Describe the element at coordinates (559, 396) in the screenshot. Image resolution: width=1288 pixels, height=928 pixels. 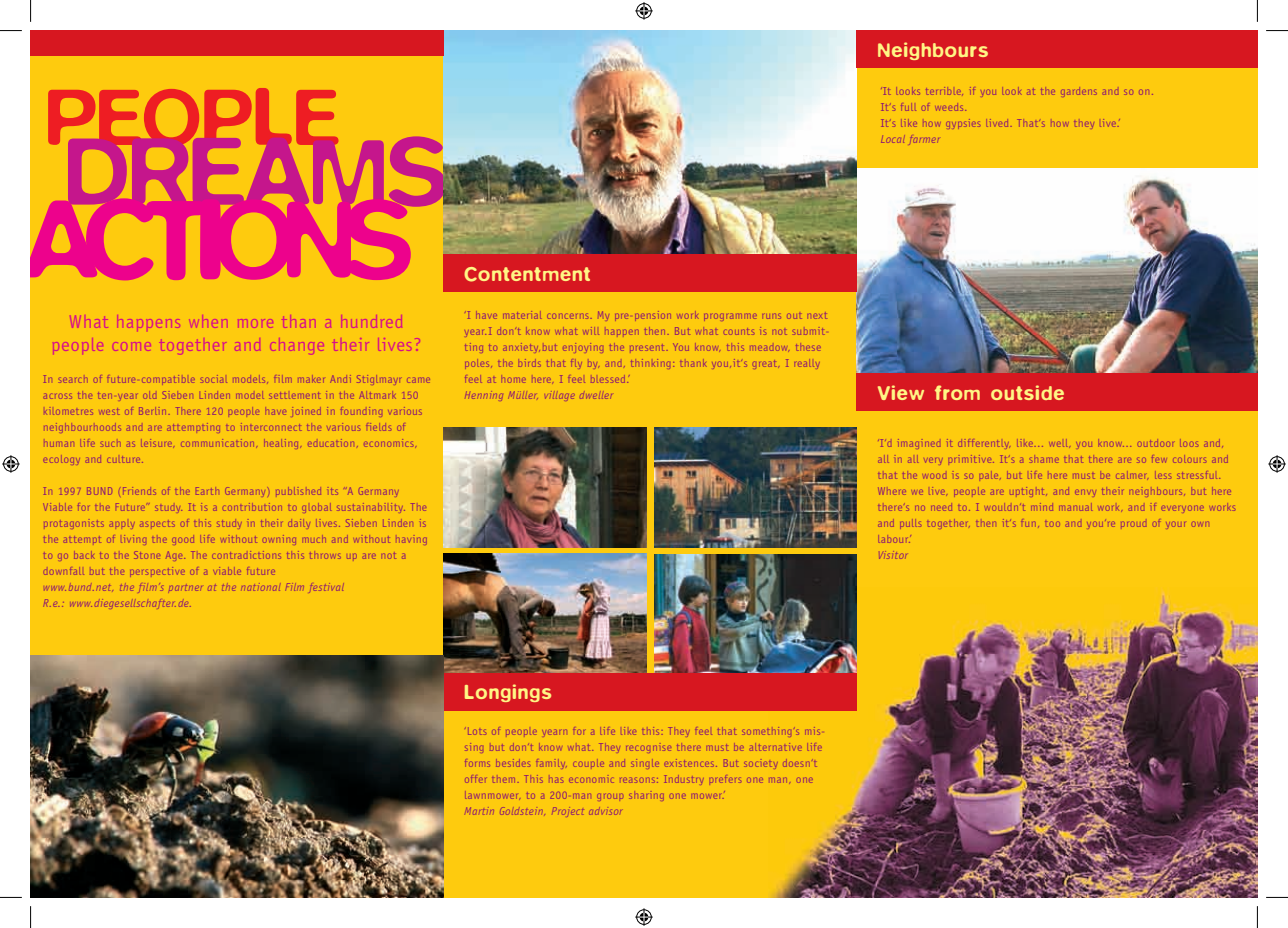
I see `village` at that location.
